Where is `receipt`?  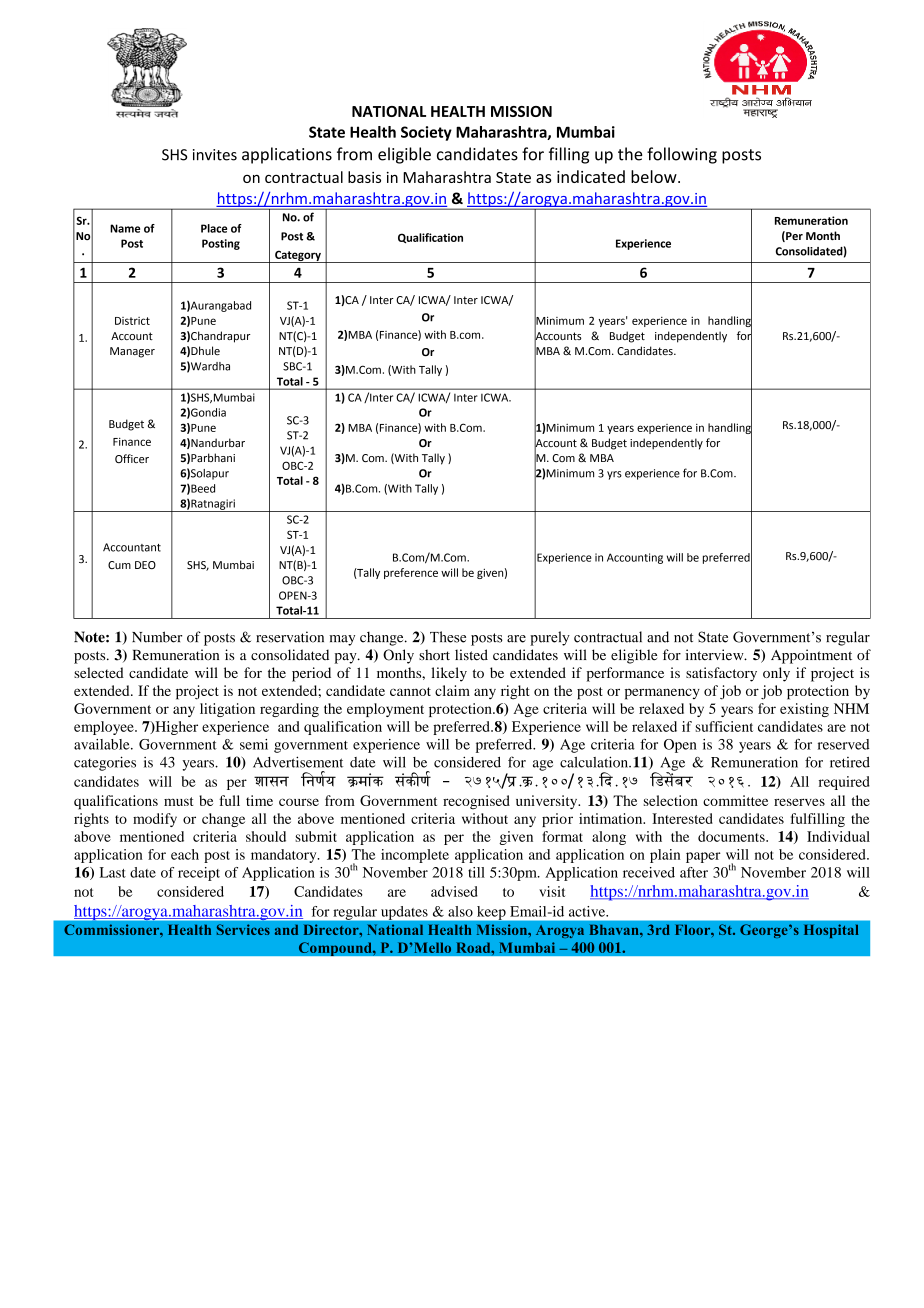
receipt is located at coordinates (199, 874).
